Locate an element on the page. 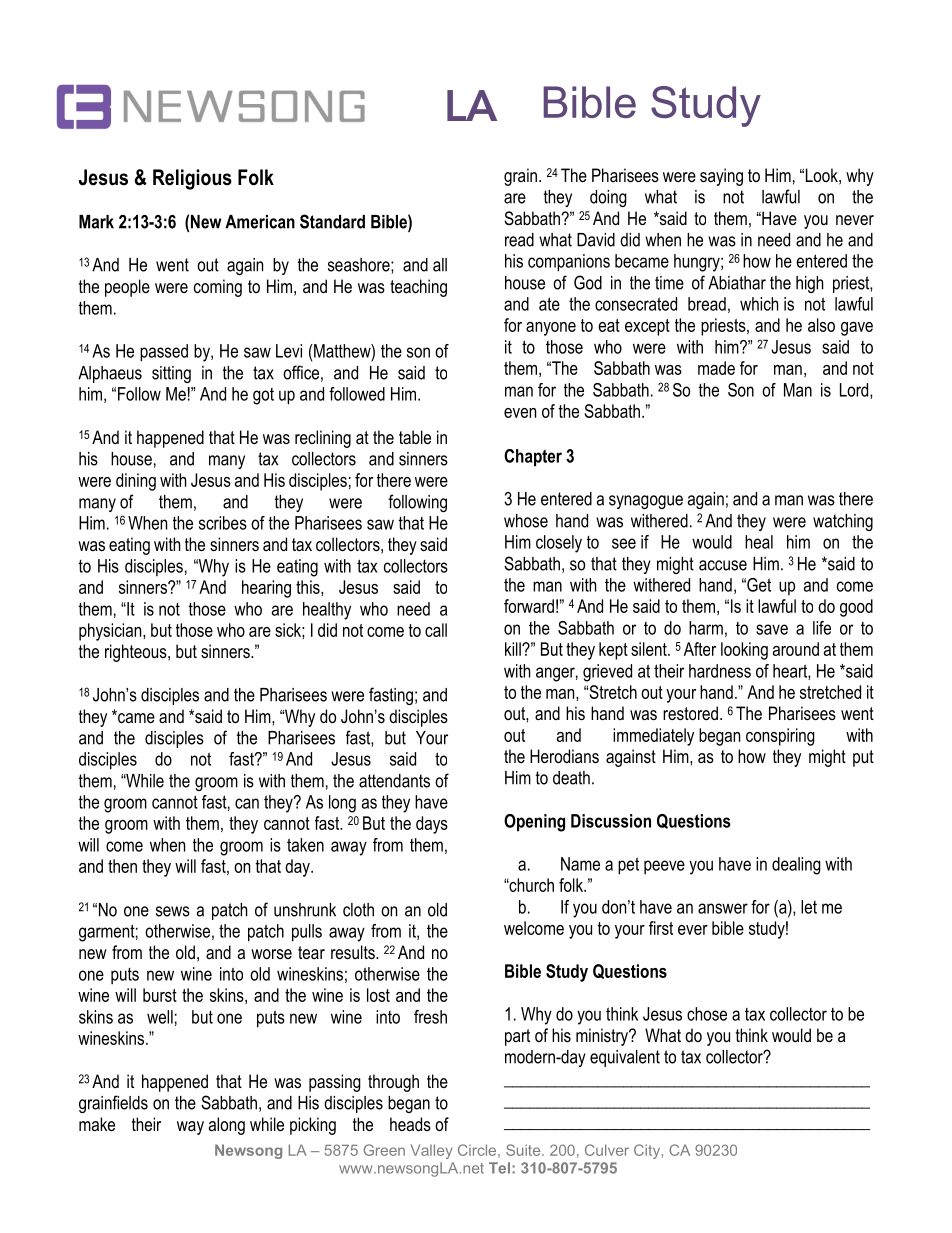 The image size is (952, 1233). kill is located at coordinates (514, 649).
